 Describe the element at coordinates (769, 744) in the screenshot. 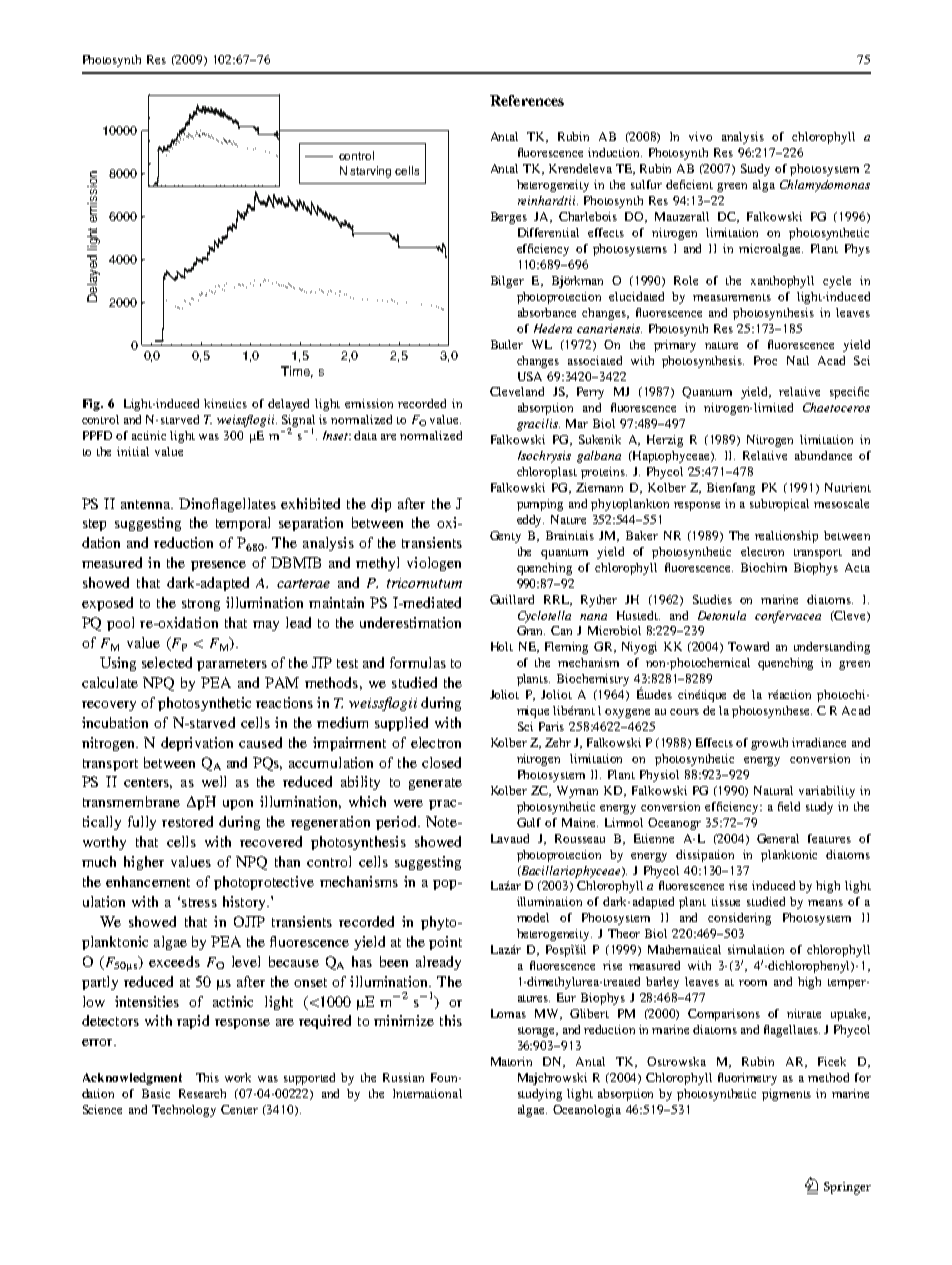

I see `growth` at that location.
